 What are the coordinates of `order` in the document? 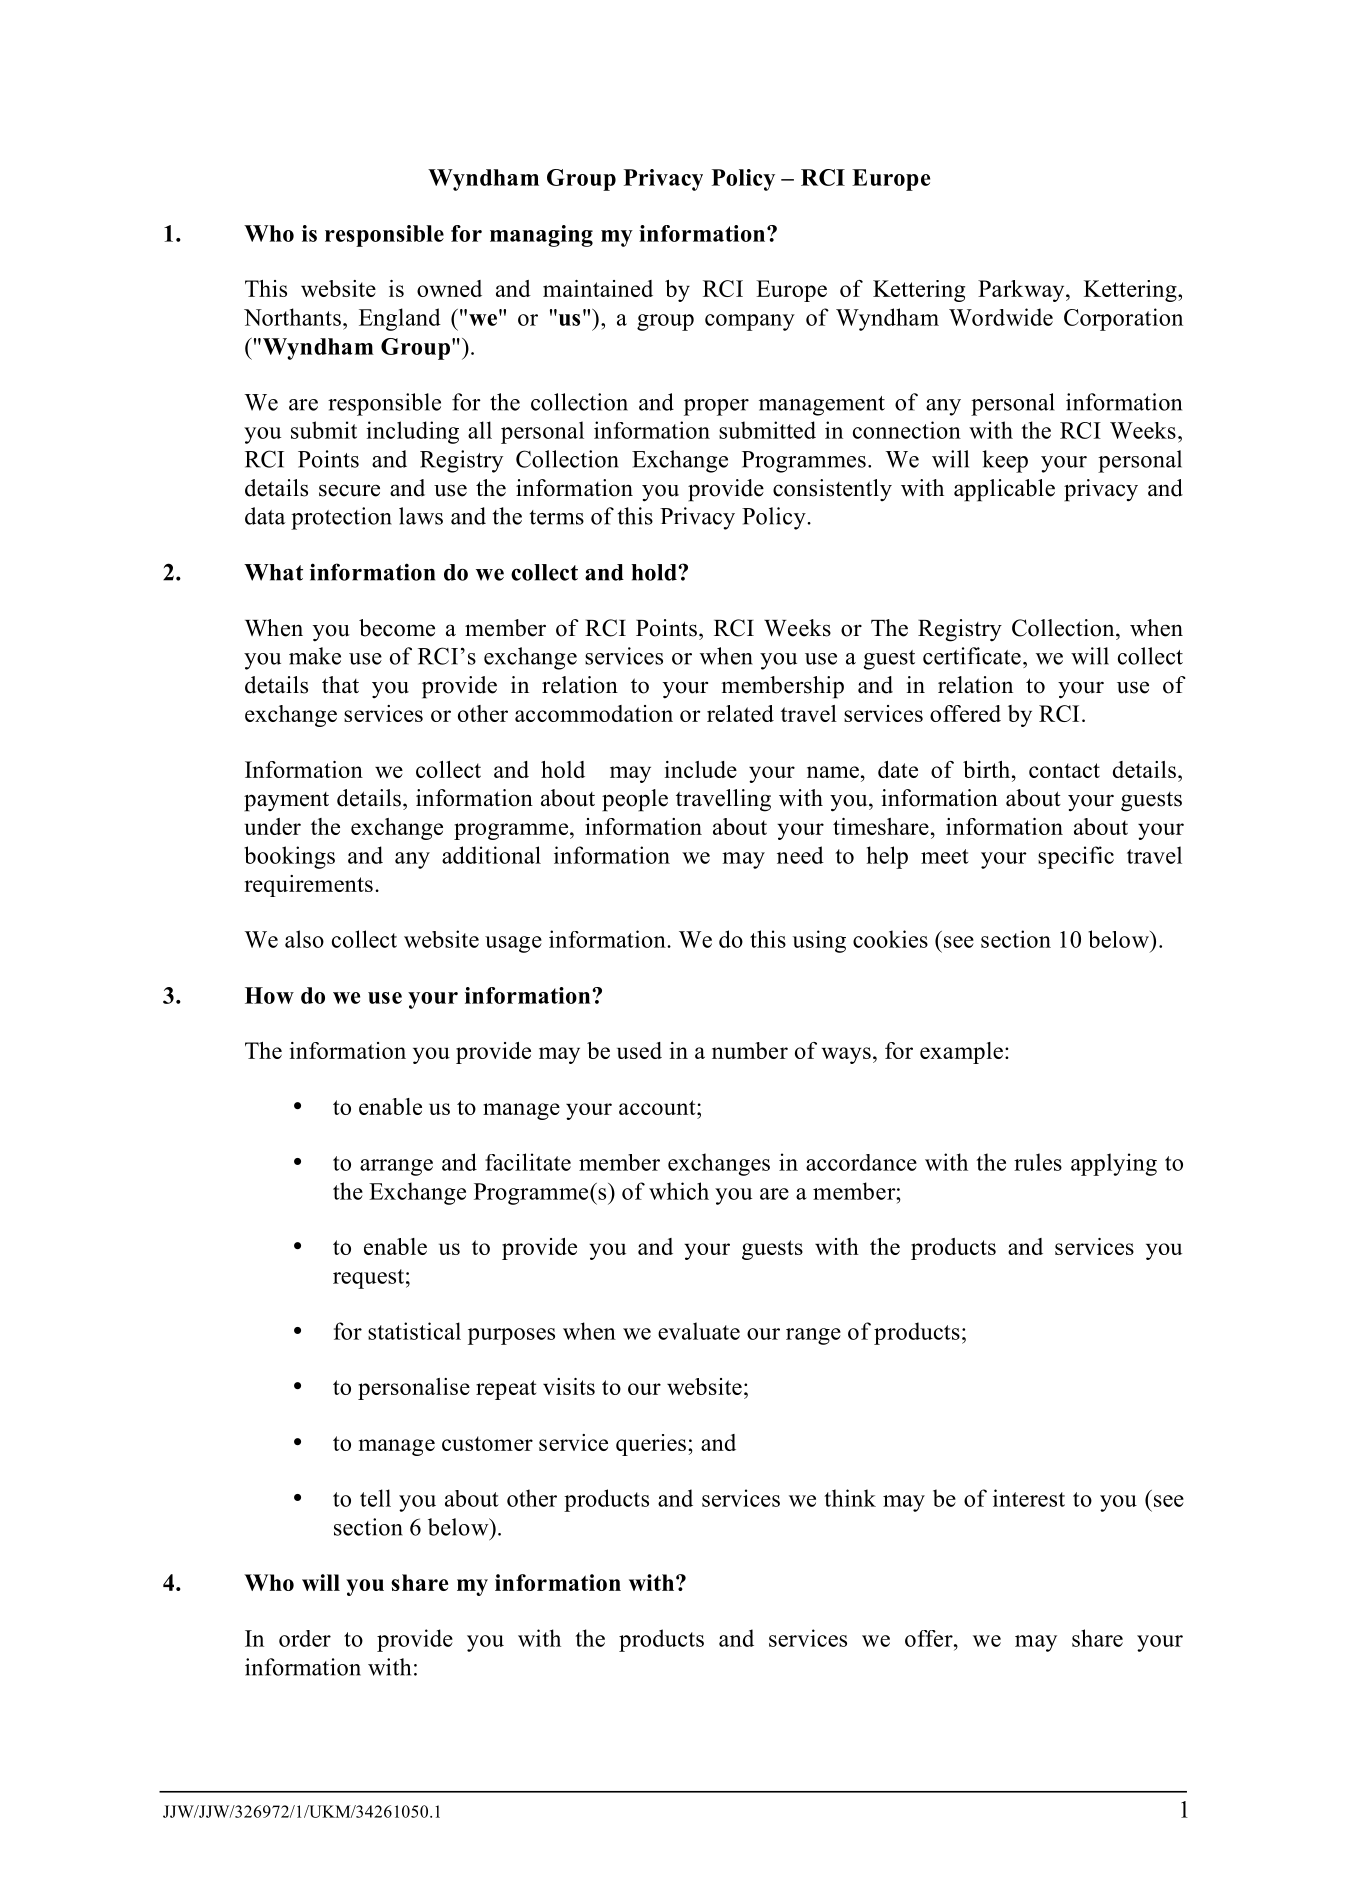 It's located at (305, 1638).
